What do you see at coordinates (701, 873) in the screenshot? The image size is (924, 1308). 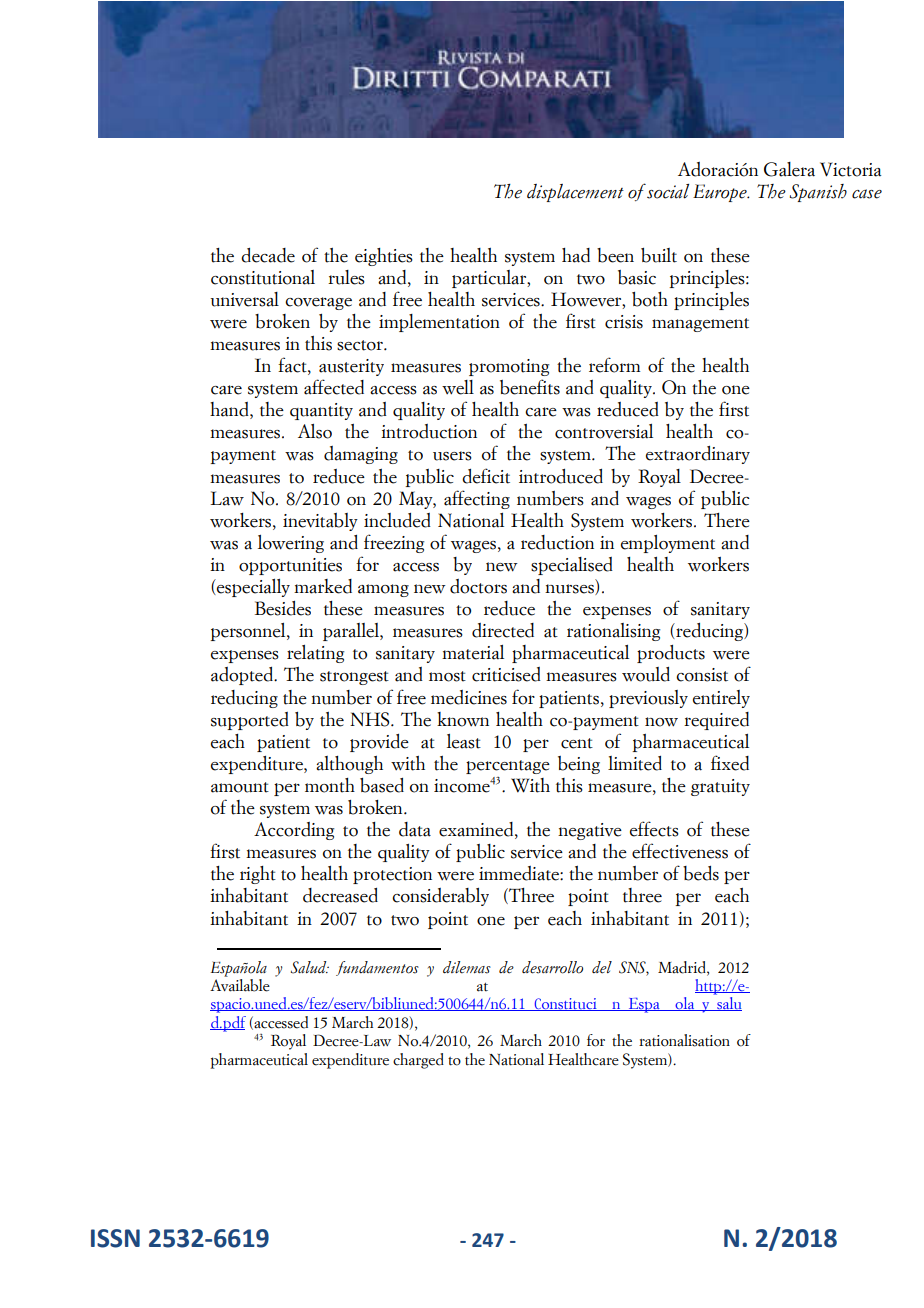 I see `beds` at bounding box center [701, 873].
